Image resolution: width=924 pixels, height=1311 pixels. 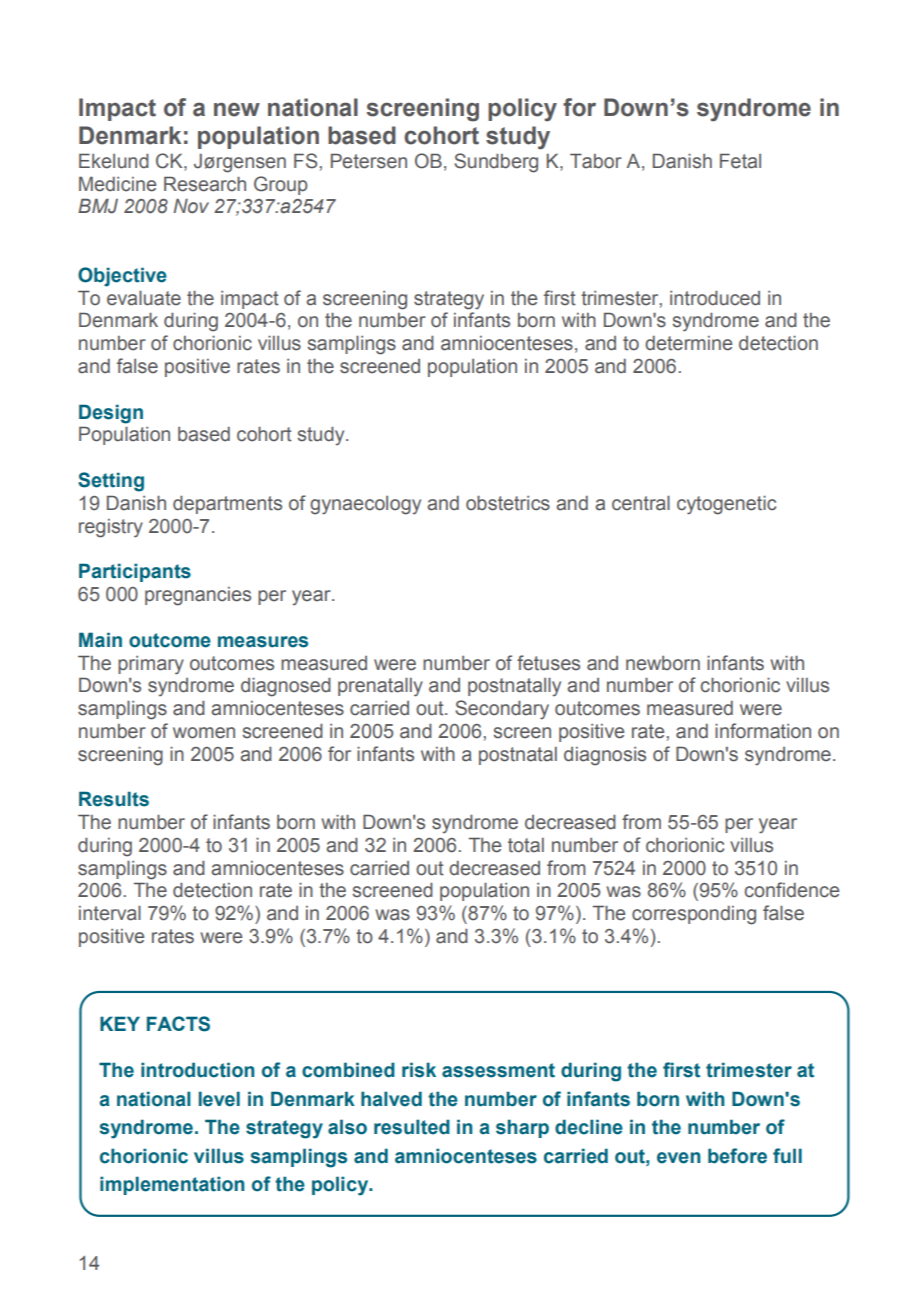 What do you see at coordinates (191, 206) in the image?
I see `Nov` at bounding box center [191, 206].
